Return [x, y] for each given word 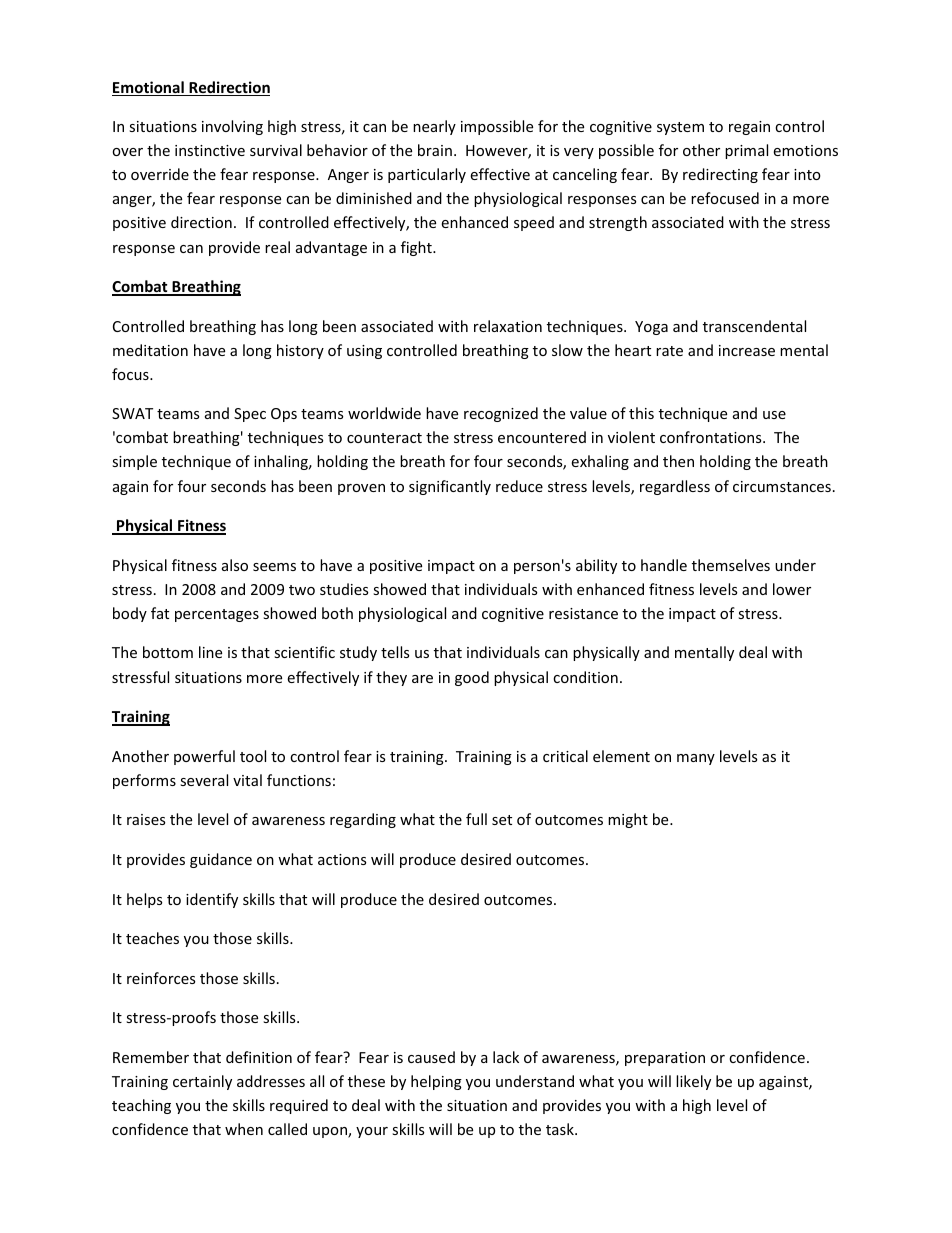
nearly [434, 127]
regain [749, 128]
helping [436, 1082]
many [696, 759]
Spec [250, 415]
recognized [501, 414]
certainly [202, 1082]
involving [232, 127]
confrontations [712, 437]
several [204, 780]
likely [693, 1082]
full [476, 819]
